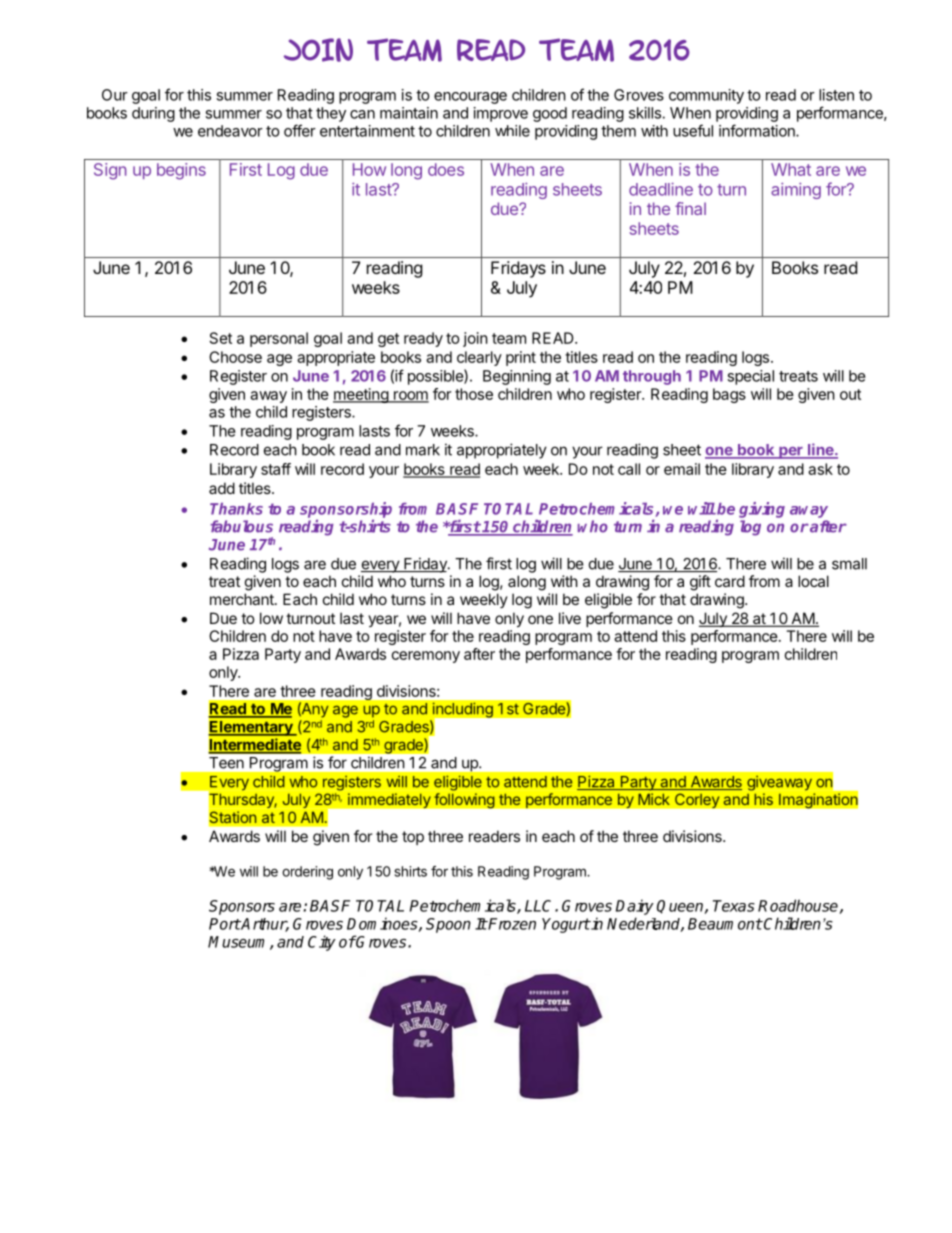 The height and width of the page is (1233, 952). Describe the element at coordinates (243, 599) in the page. I see `merchant` at that location.
